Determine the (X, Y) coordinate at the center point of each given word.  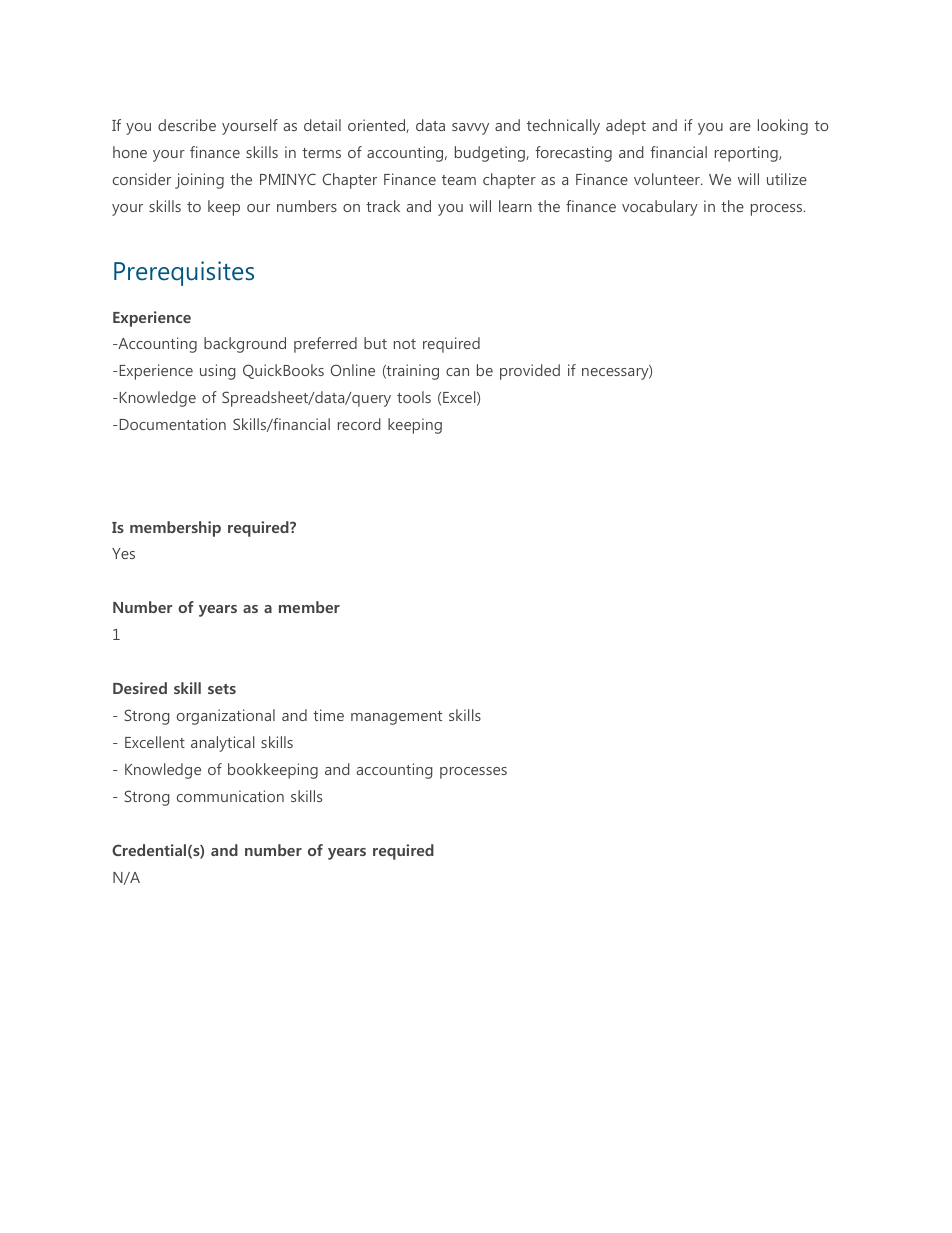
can (457, 372)
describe (187, 125)
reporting (747, 154)
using (218, 372)
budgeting (491, 154)
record (359, 424)
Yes (123, 553)
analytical (223, 744)
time (328, 715)
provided (530, 372)
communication (230, 796)
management (396, 718)
